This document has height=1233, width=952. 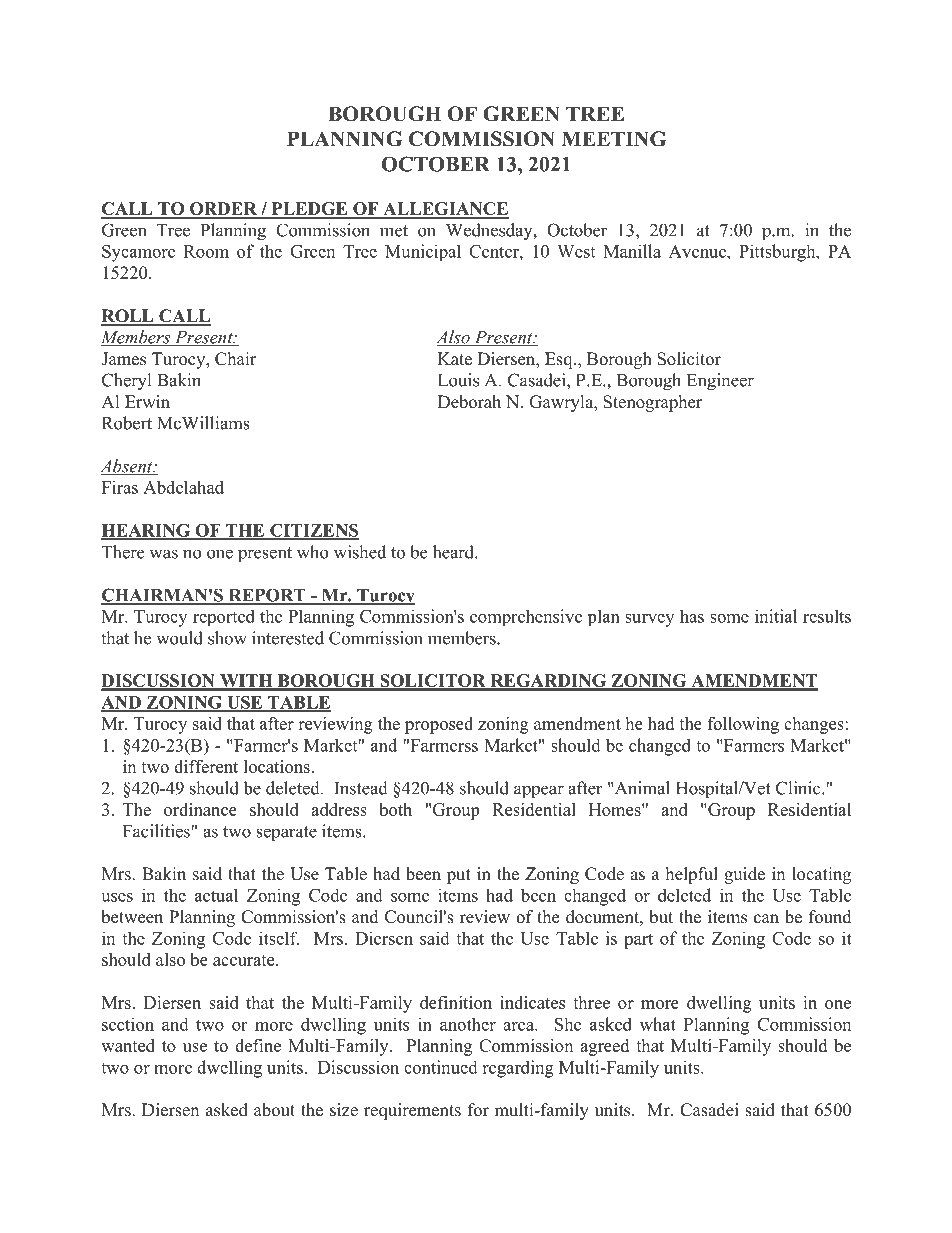 What do you see at coordinates (258, 1045) in the document?
I see `define` at bounding box center [258, 1045].
